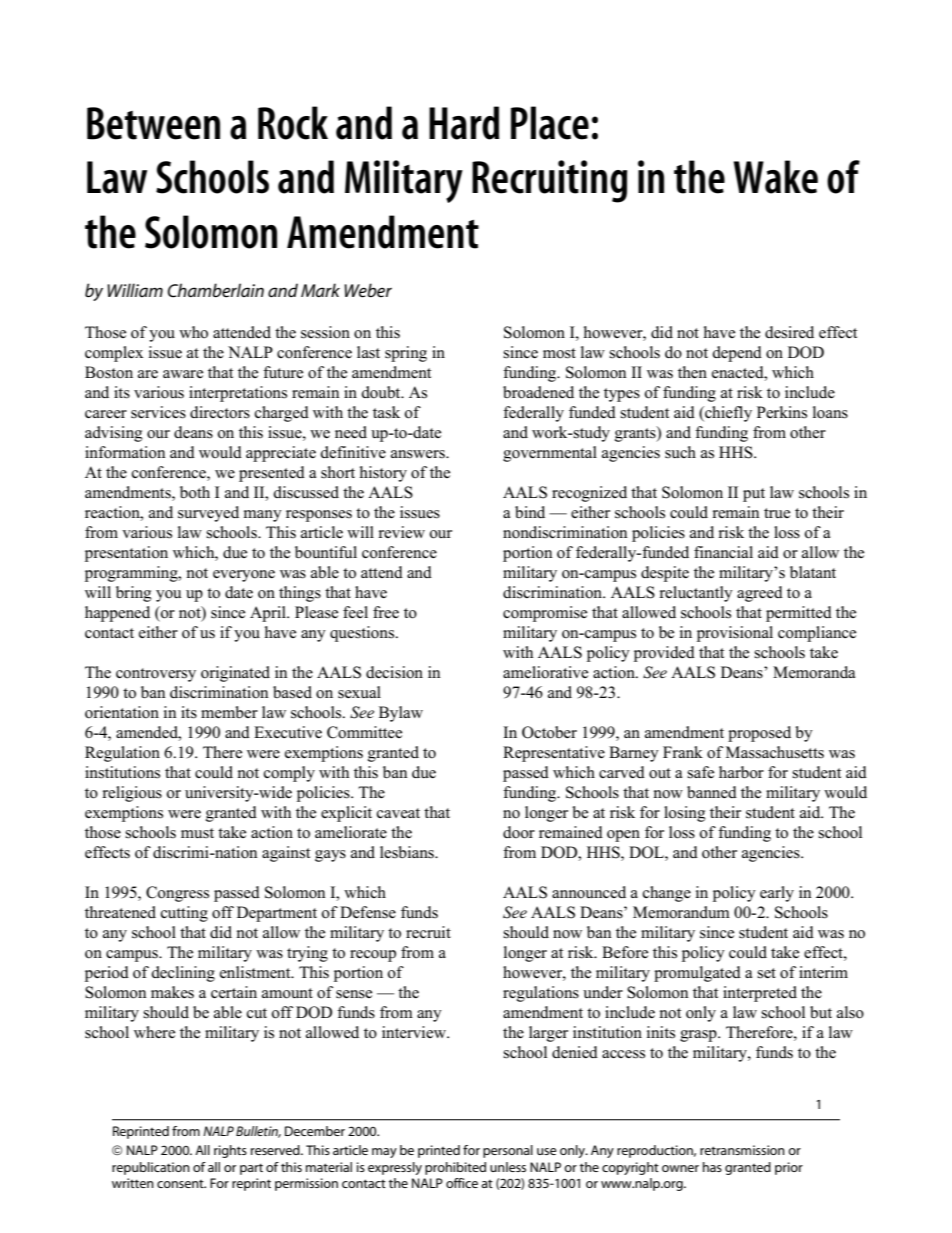 This page has height=1233, width=952. I want to click on rights, so click(230, 1151).
